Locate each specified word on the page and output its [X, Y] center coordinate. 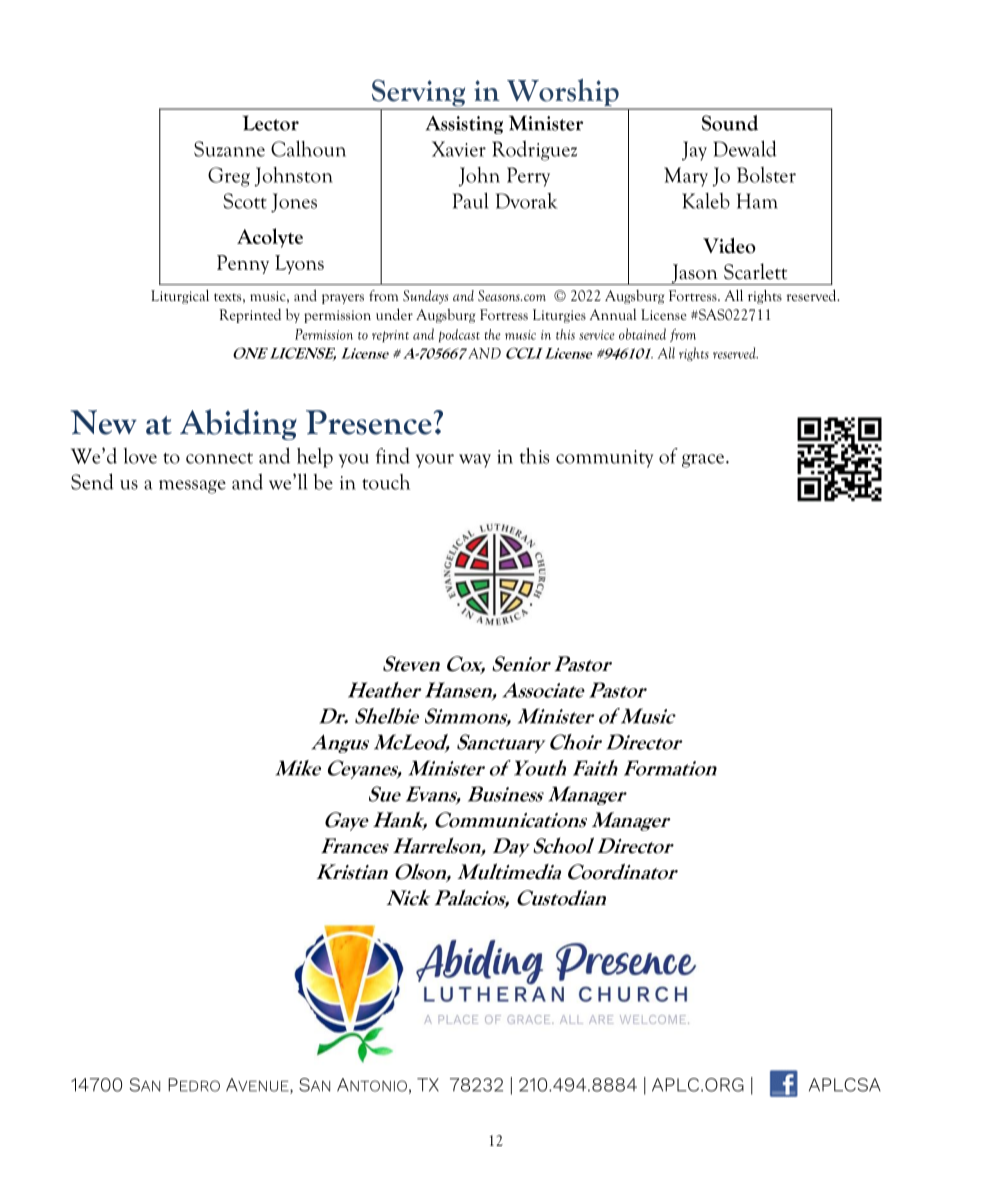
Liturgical [180, 296]
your [435, 461]
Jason [694, 274]
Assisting [464, 125]
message [192, 487]
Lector [271, 123]
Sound [730, 123]
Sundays [425, 297]
